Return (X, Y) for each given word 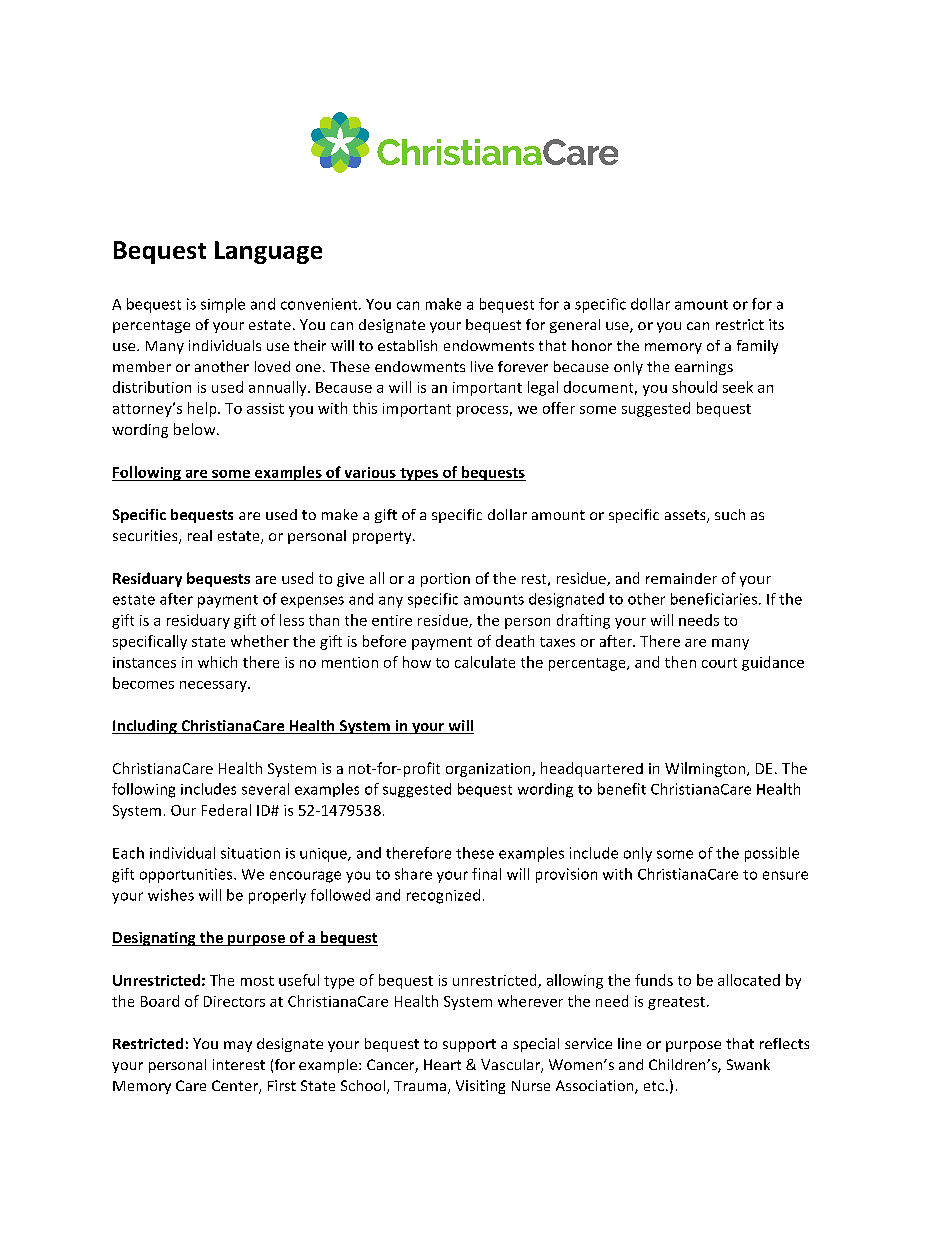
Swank (748, 1064)
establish (407, 345)
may (238, 1046)
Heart (442, 1064)
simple (223, 305)
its (776, 324)
